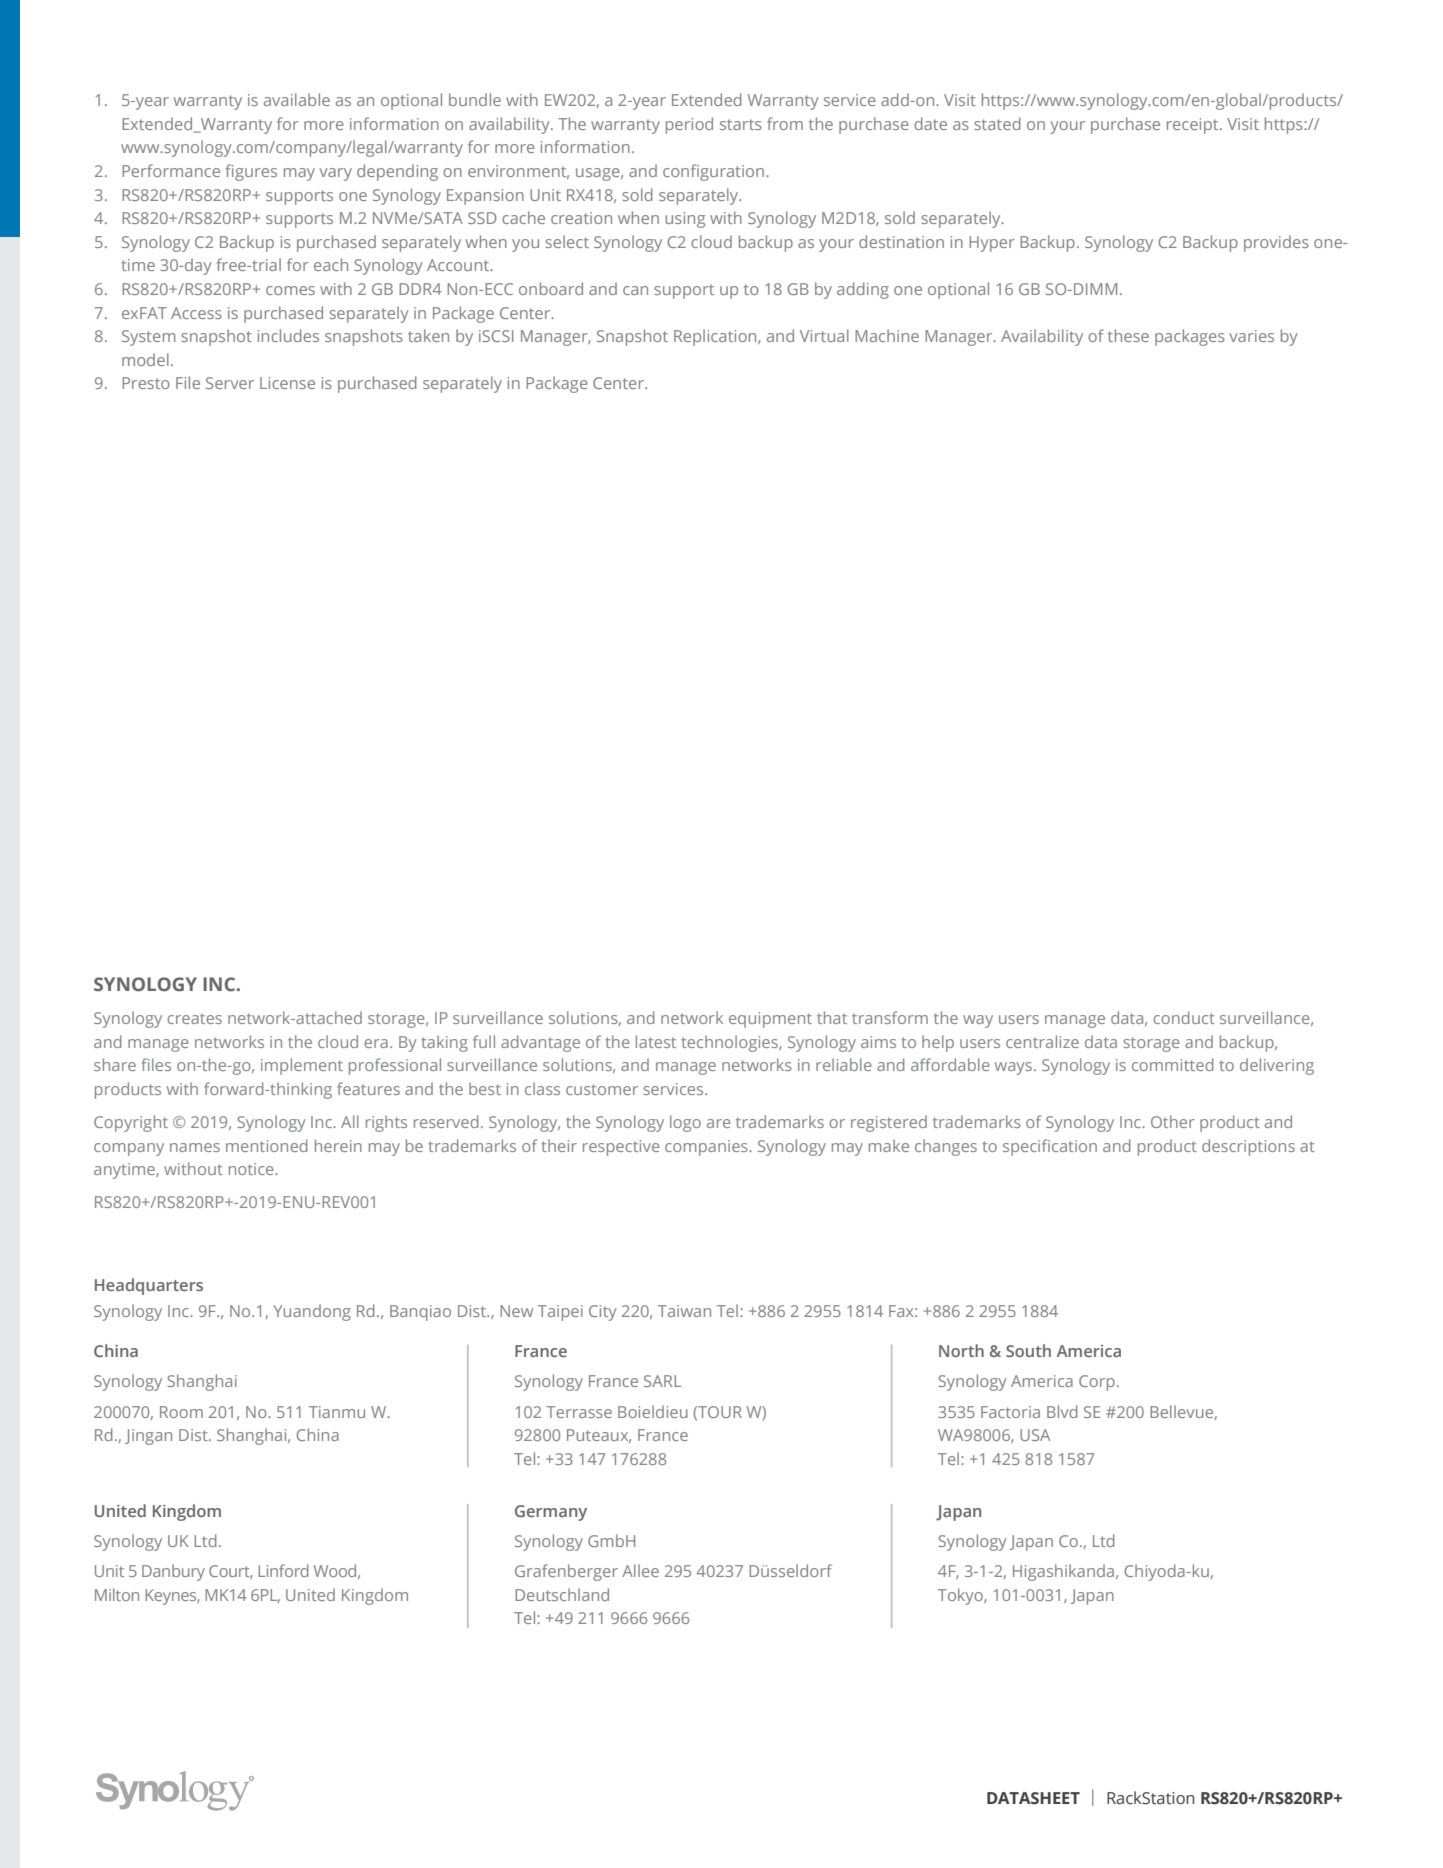  I want to click on Allee, so click(640, 1570).
